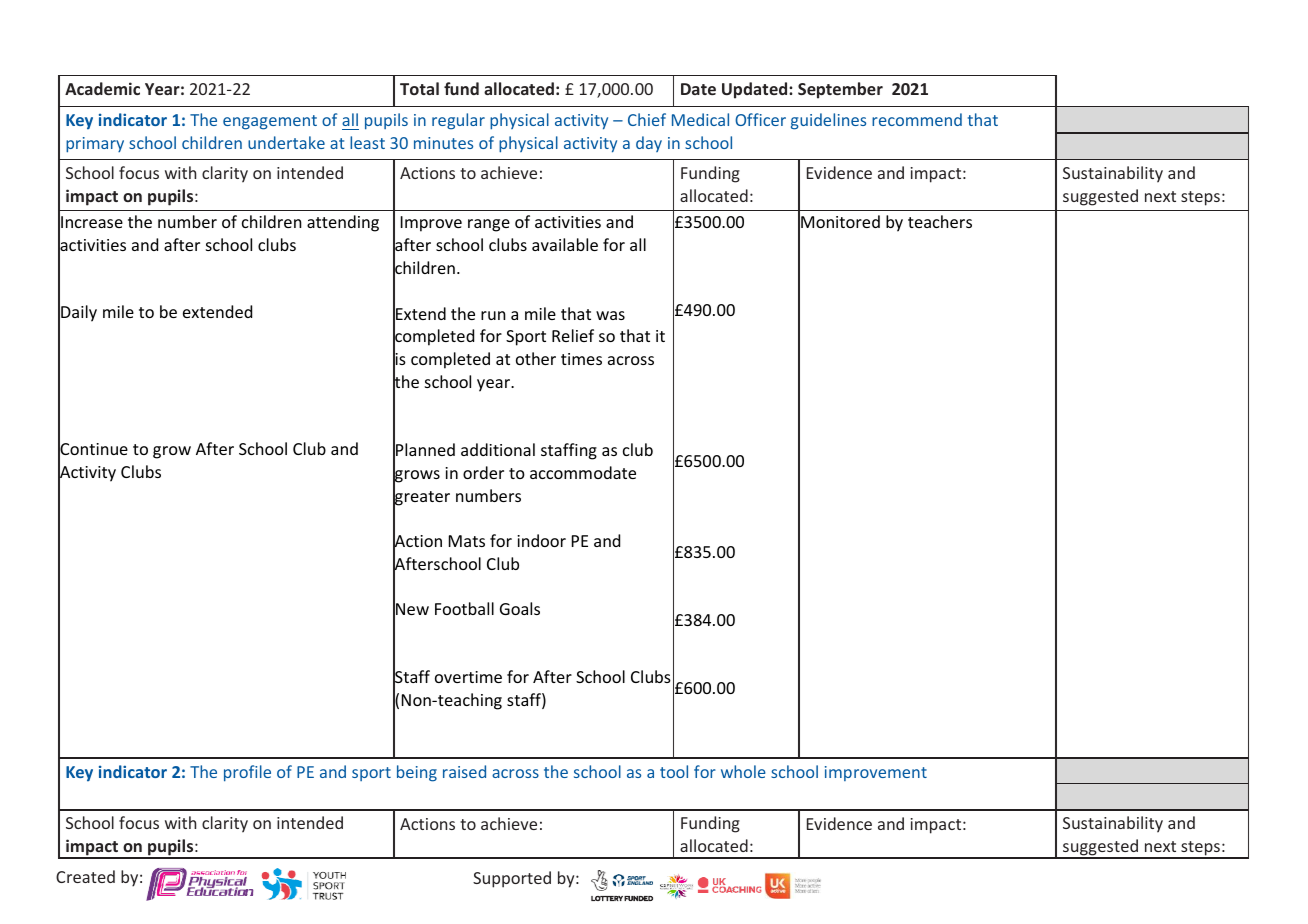  I want to click on Created, so click(85, 876).
